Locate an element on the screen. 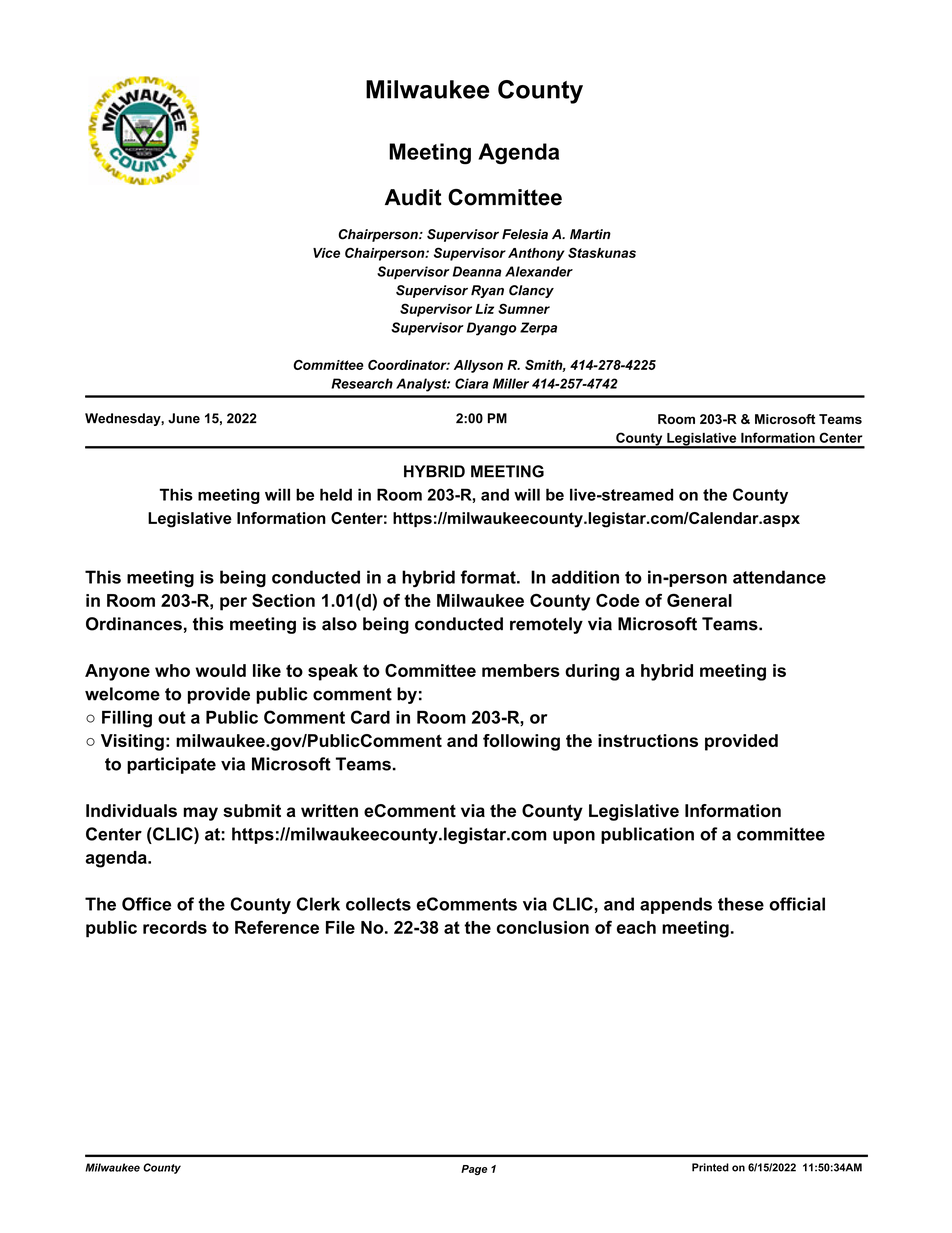 This screenshot has width=952, height=1233. Section is located at coordinates (283, 600).
